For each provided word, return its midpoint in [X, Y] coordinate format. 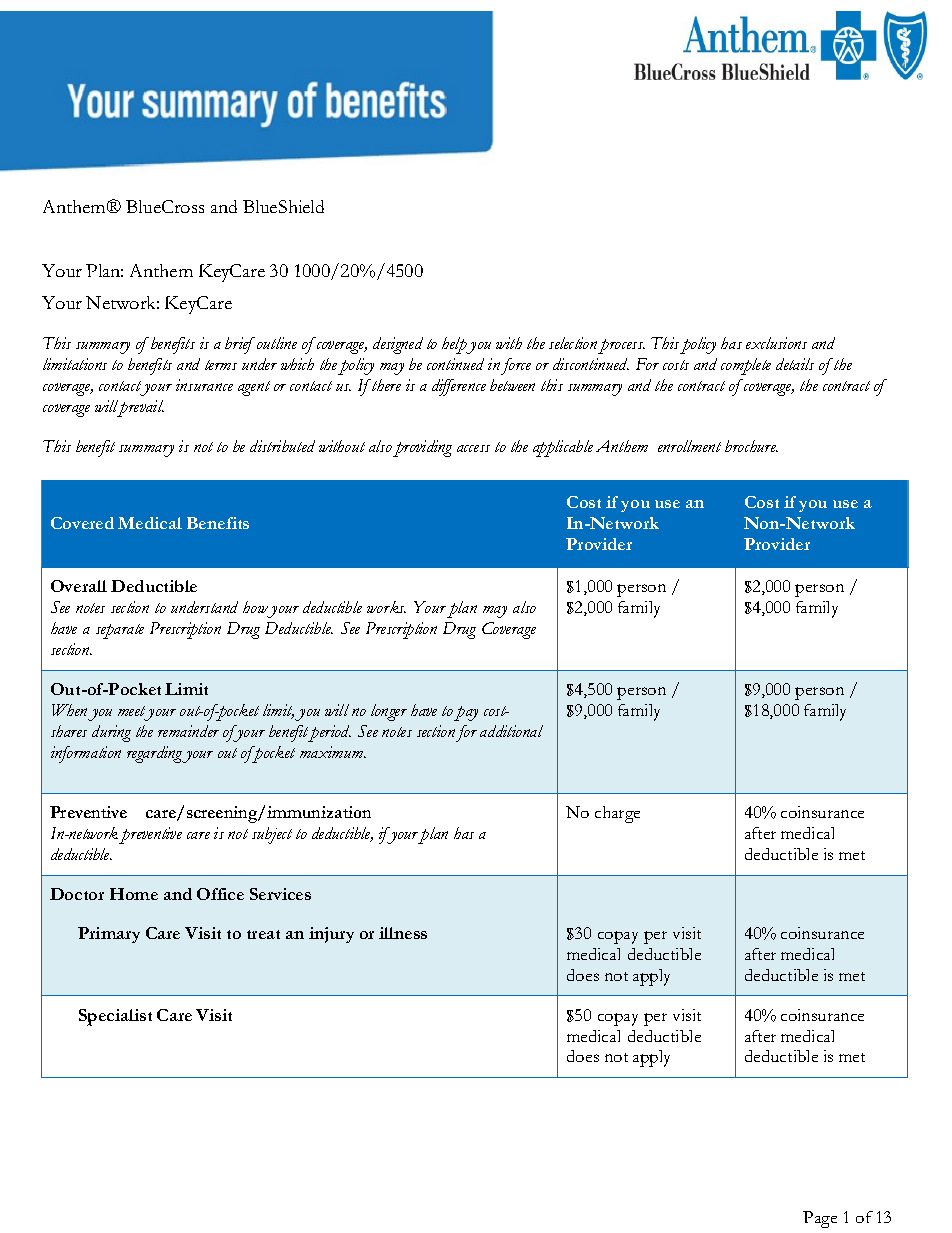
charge [617, 814]
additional [511, 731]
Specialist [115, 1017]
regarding [156, 754]
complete [746, 366]
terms [221, 365]
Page [820, 1219]
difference [459, 387]
